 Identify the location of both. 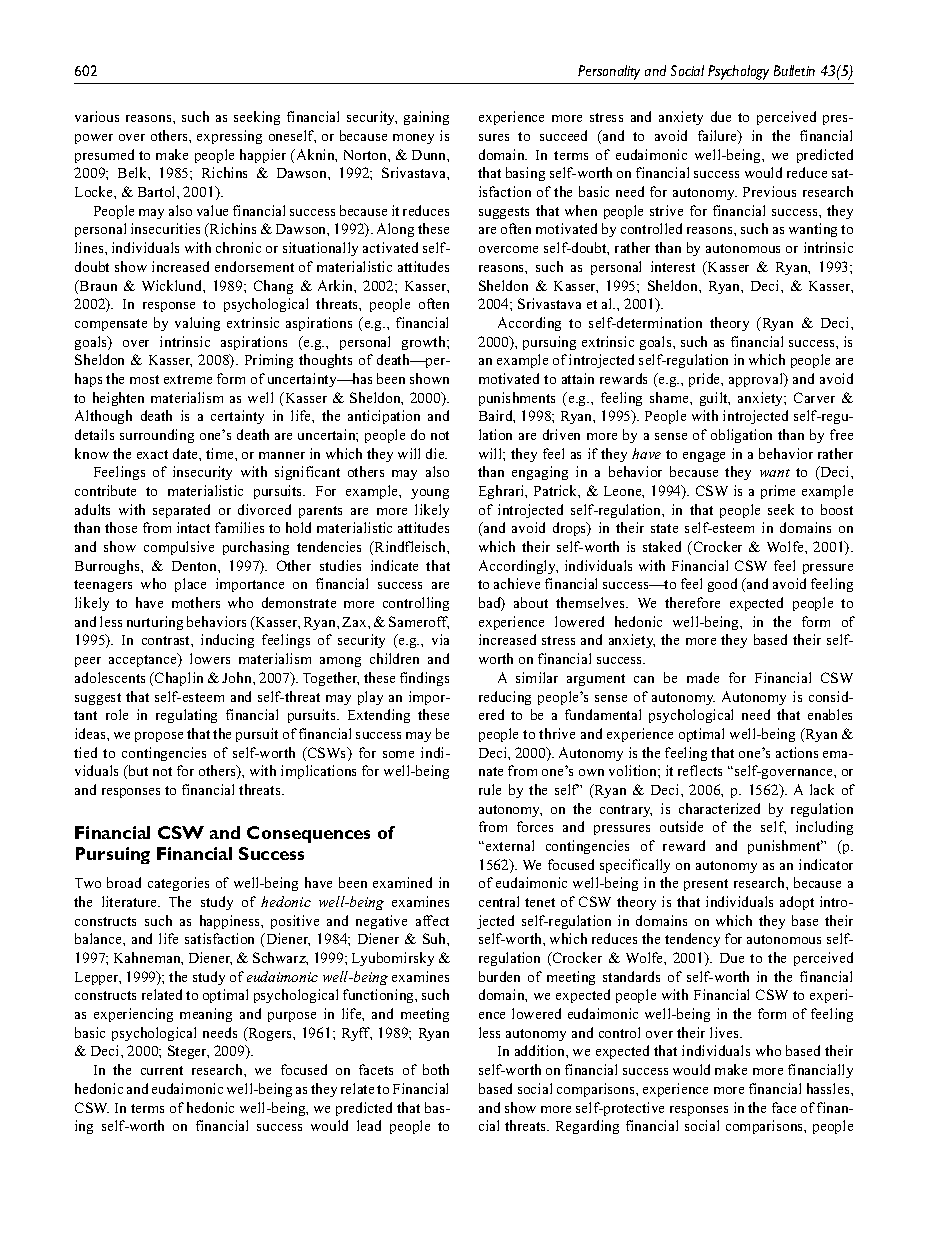
(436, 1069).
